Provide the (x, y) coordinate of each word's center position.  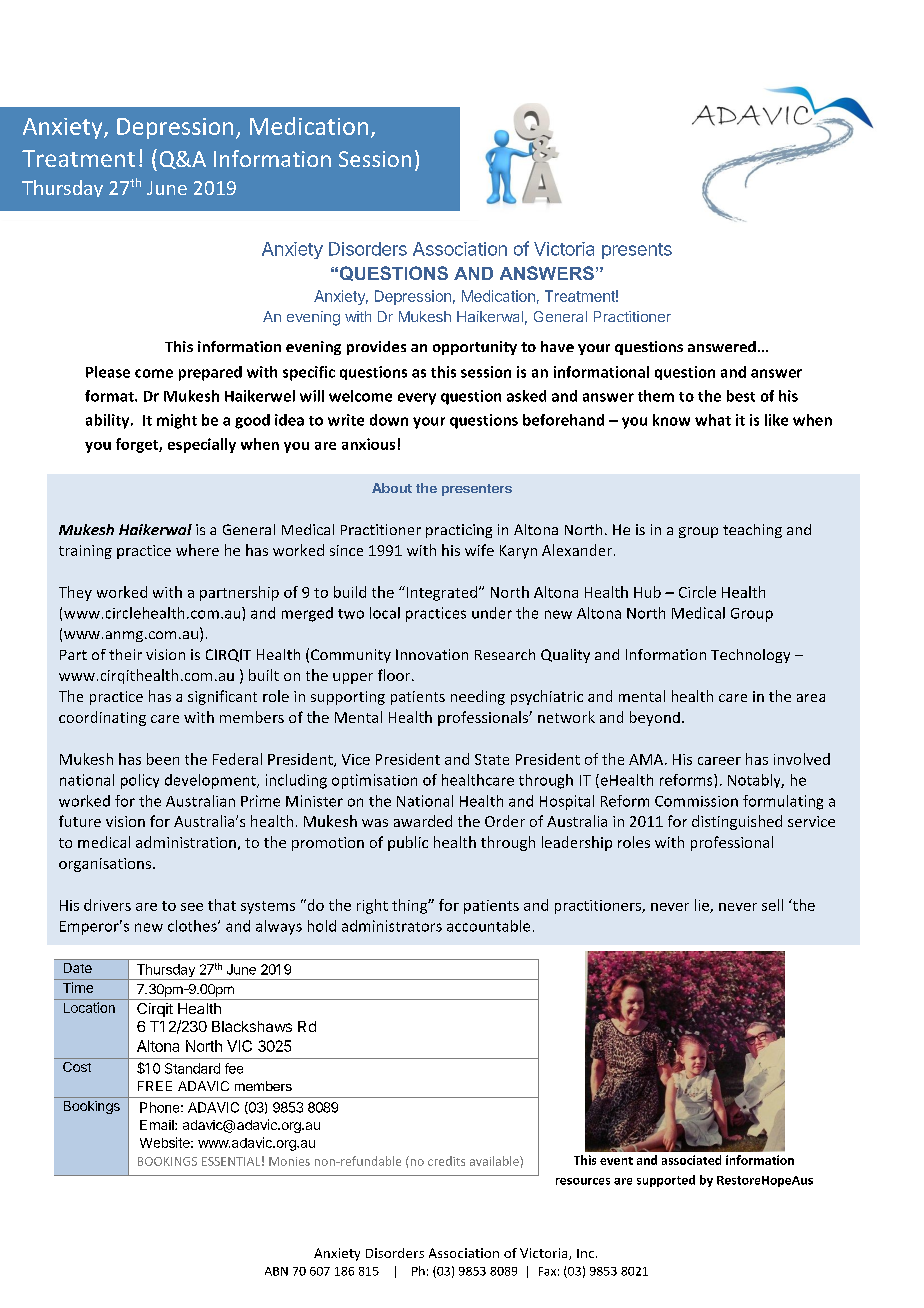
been (163, 759)
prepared (210, 373)
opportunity (475, 348)
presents (637, 251)
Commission (696, 801)
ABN (276, 1271)
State (492, 759)
